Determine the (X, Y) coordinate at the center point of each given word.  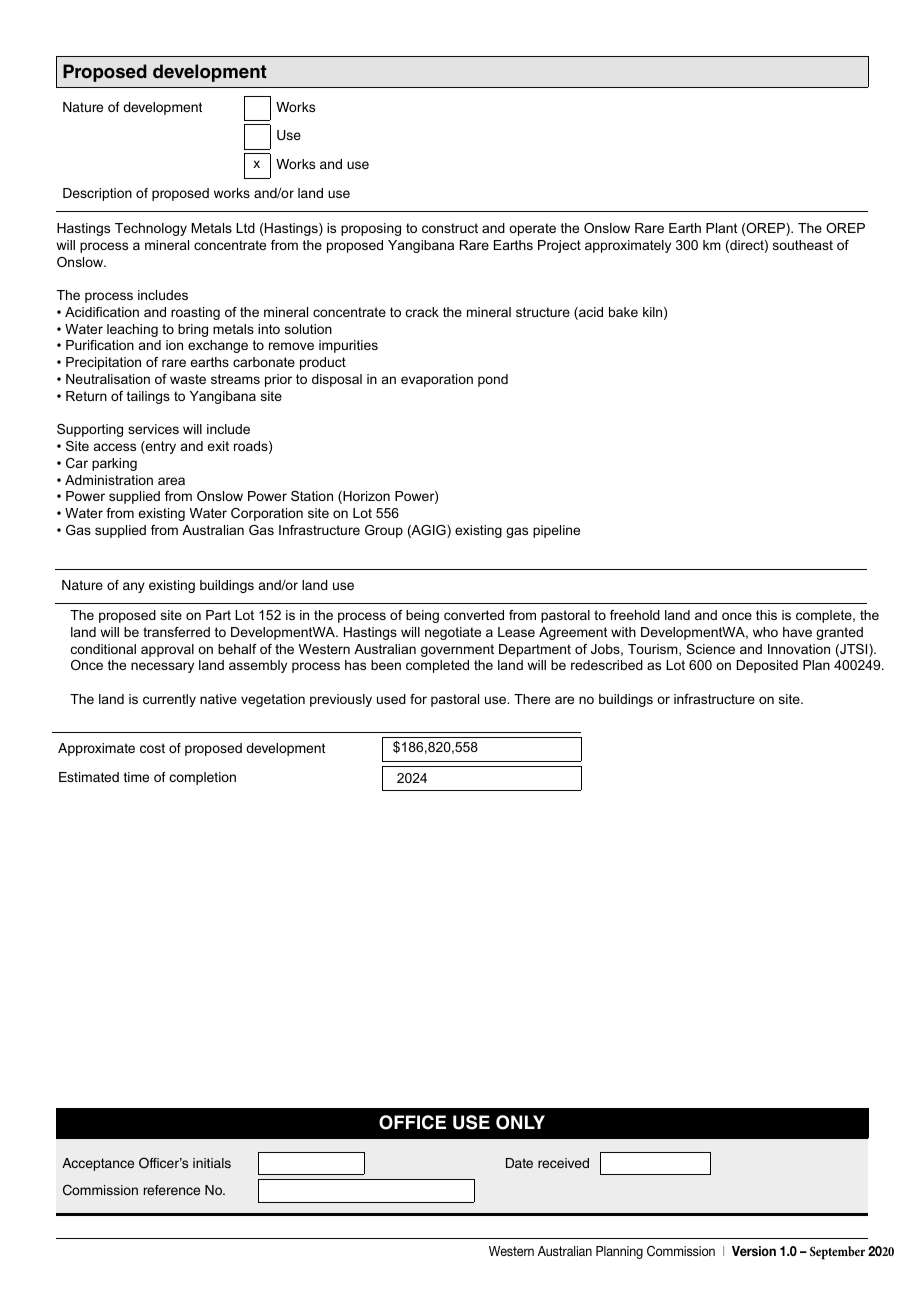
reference (172, 1190)
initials (212, 1163)
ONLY (520, 1122)
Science (710, 649)
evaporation (437, 380)
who (765, 632)
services (153, 429)
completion (202, 778)
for (418, 699)
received (563, 1163)
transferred (176, 632)
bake (623, 312)
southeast (803, 245)
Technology (151, 229)
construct (450, 228)
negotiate (453, 633)
